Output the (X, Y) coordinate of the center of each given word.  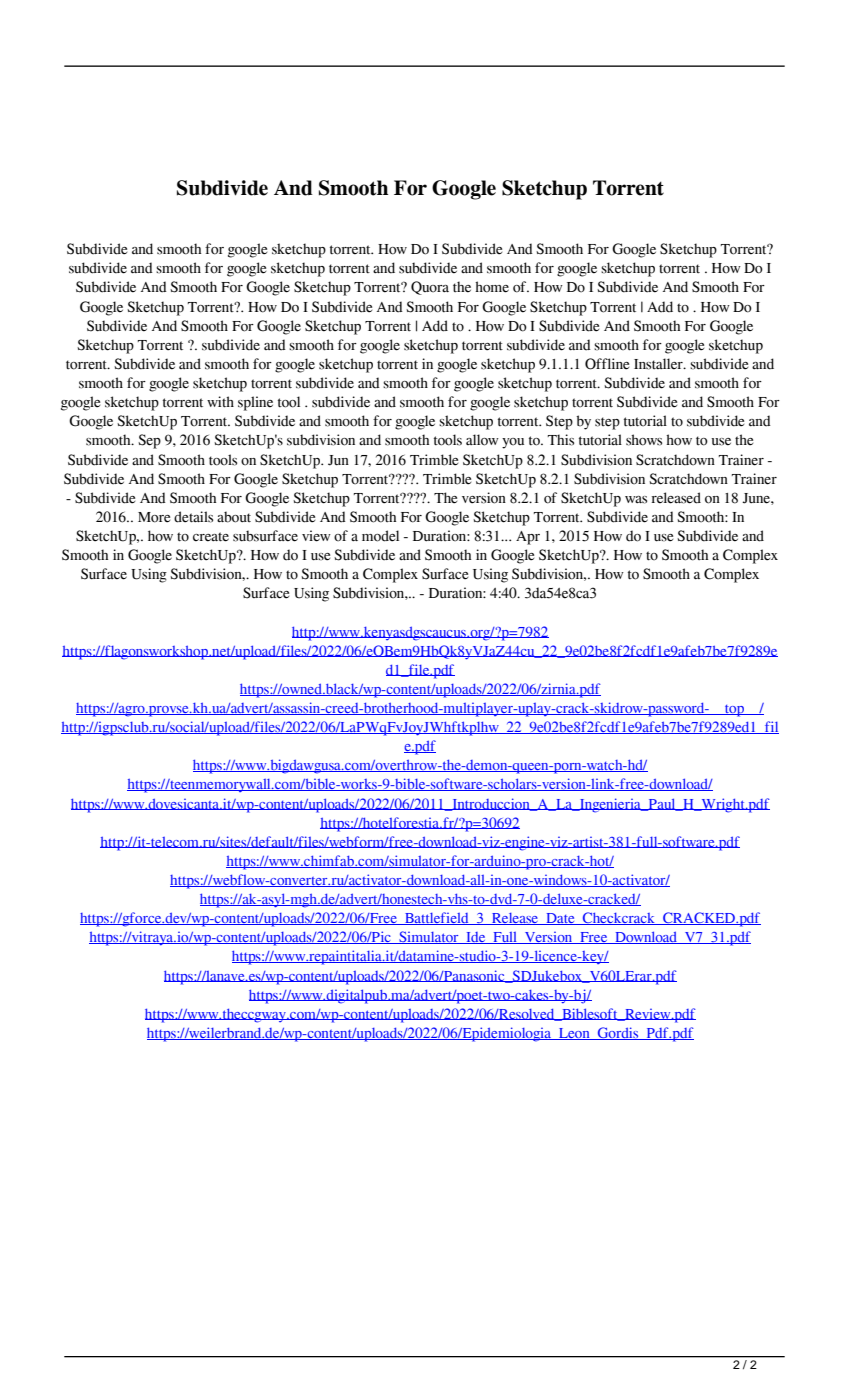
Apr (528, 538)
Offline (607, 364)
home (492, 287)
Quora (430, 288)
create (211, 537)
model (380, 536)
